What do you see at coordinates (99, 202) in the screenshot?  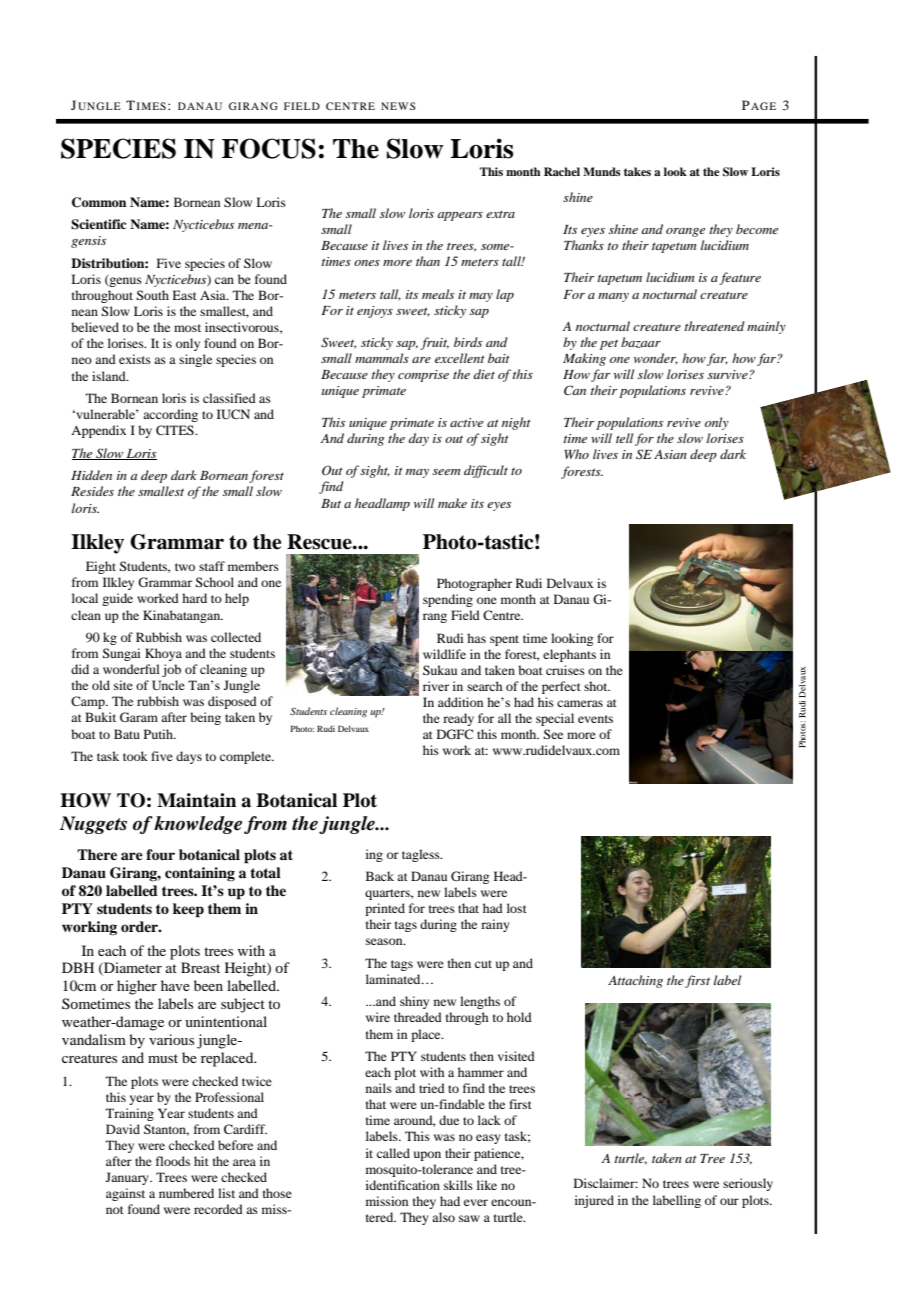 I see `Common` at bounding box center [99, 202].
